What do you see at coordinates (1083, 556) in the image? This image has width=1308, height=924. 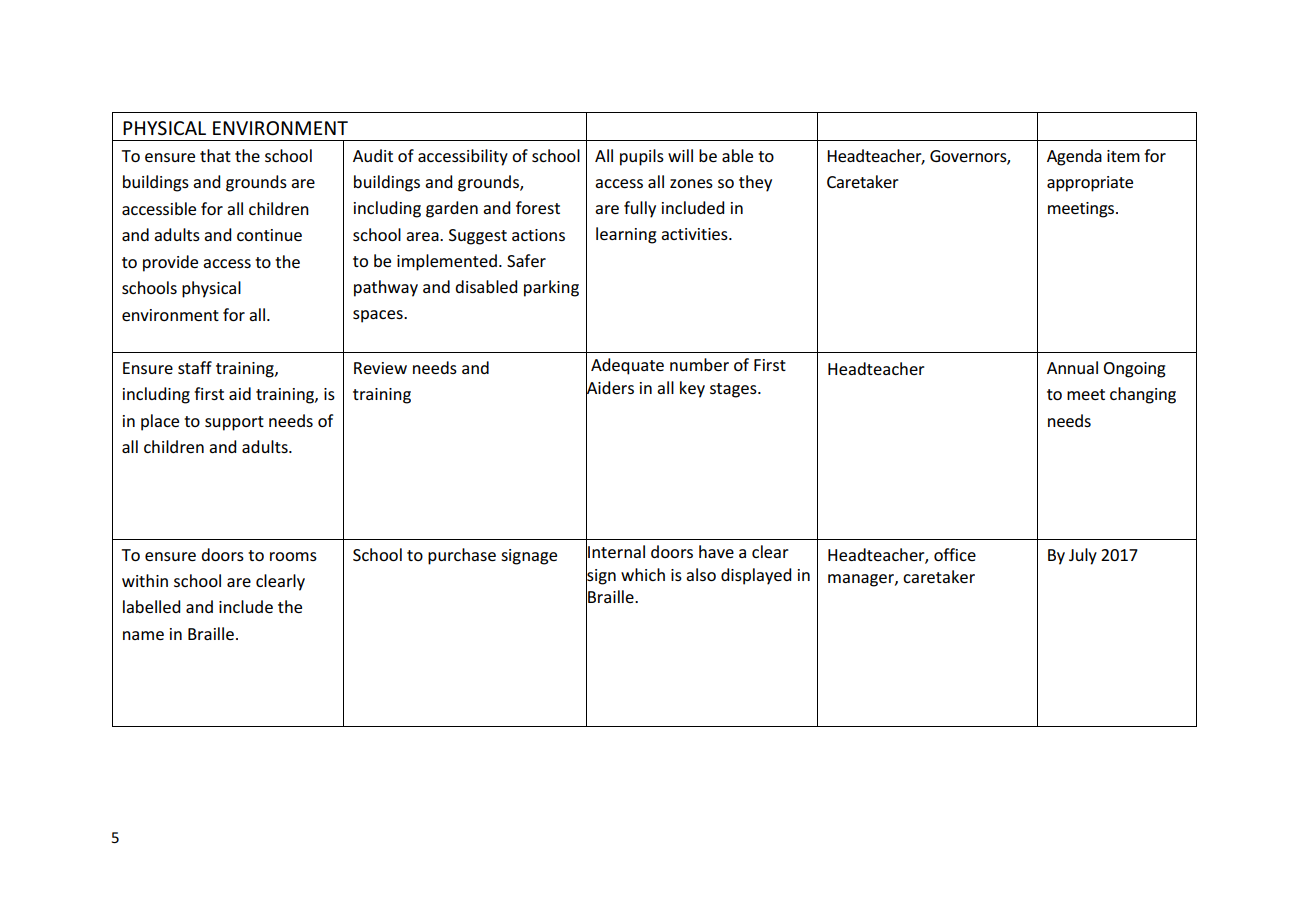 I see `July` at bounding box center [1083, 556].
